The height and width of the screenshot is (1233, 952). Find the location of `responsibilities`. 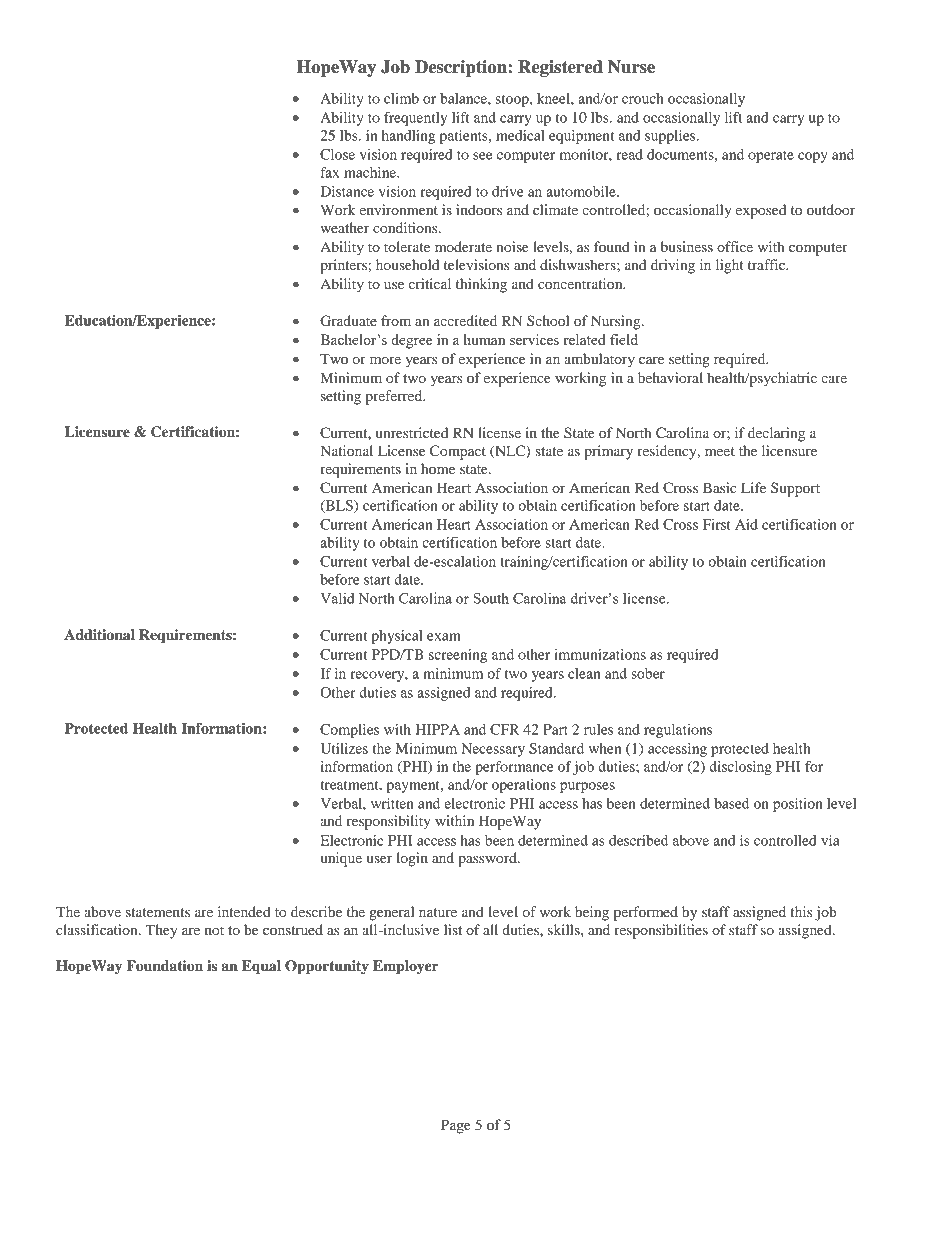

responsibilities is located at coordinates (661, 931).
